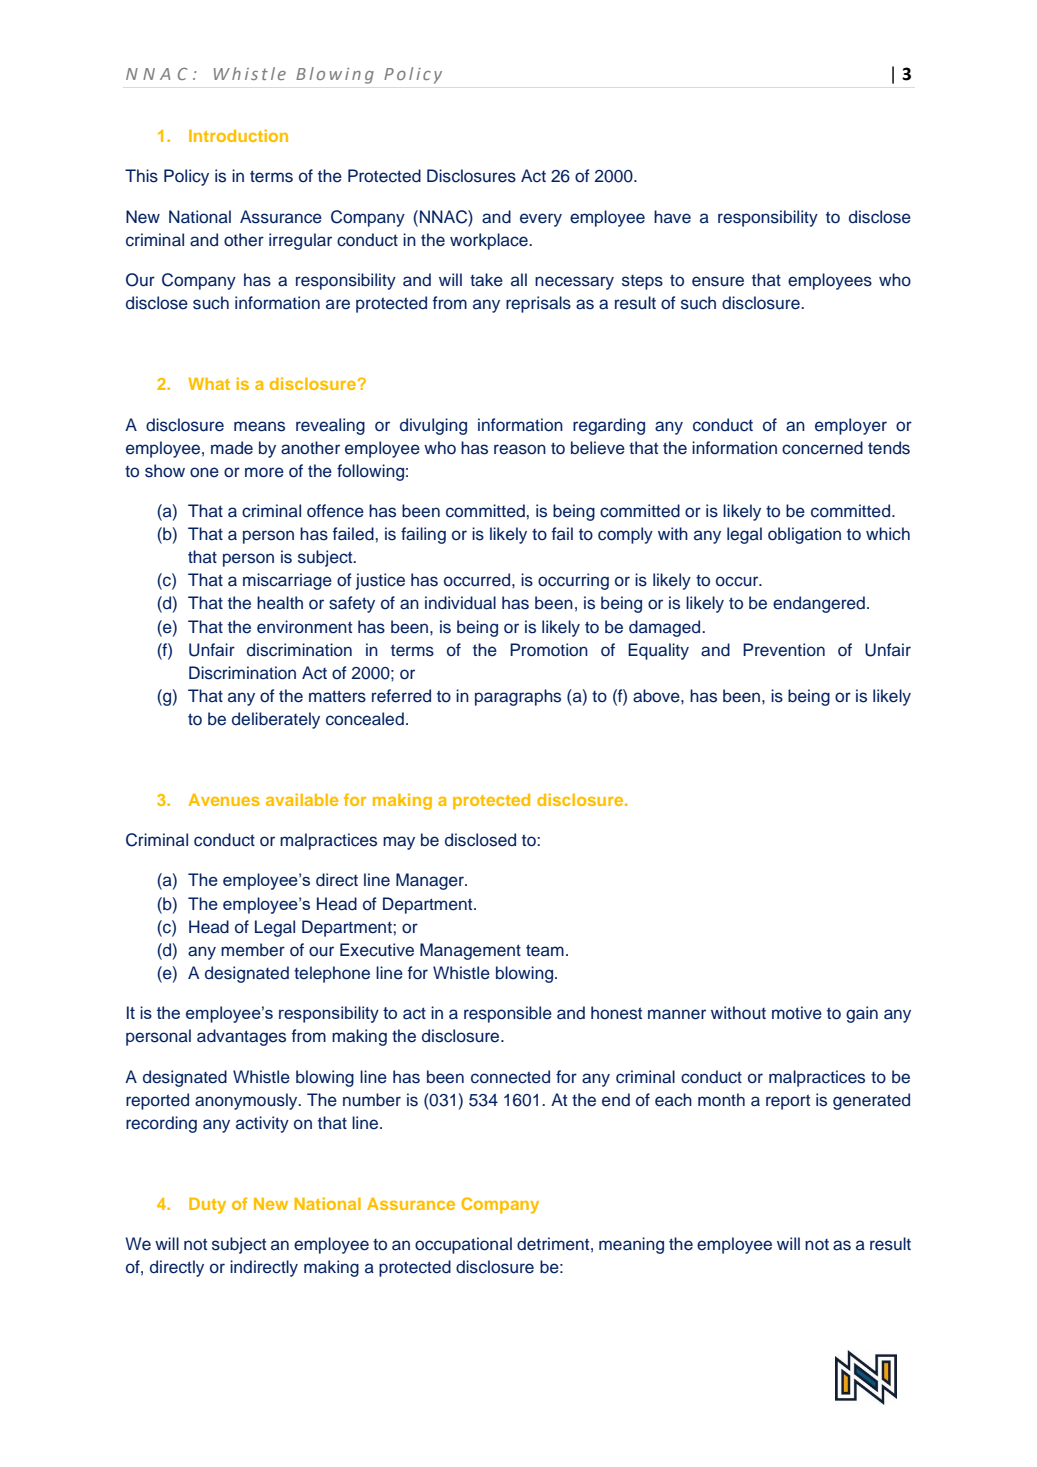 The height and width of the document is (1467, 1037). What do you see at coordinates (518, 697) in the document?
I see `paragraphs` at bounding box center [518, 697].
